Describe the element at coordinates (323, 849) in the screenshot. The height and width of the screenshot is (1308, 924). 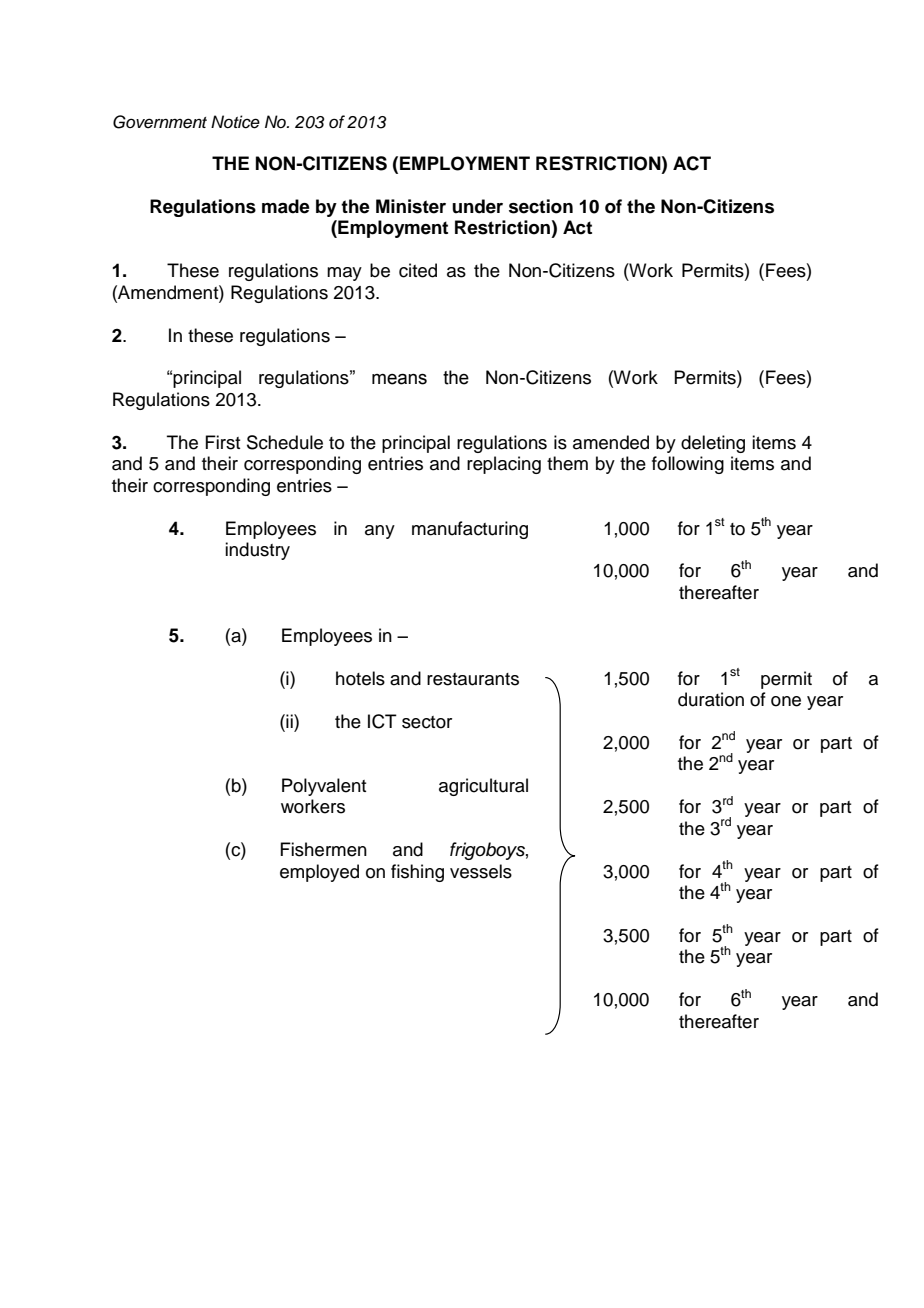
I see `Fishermen` at that location.
